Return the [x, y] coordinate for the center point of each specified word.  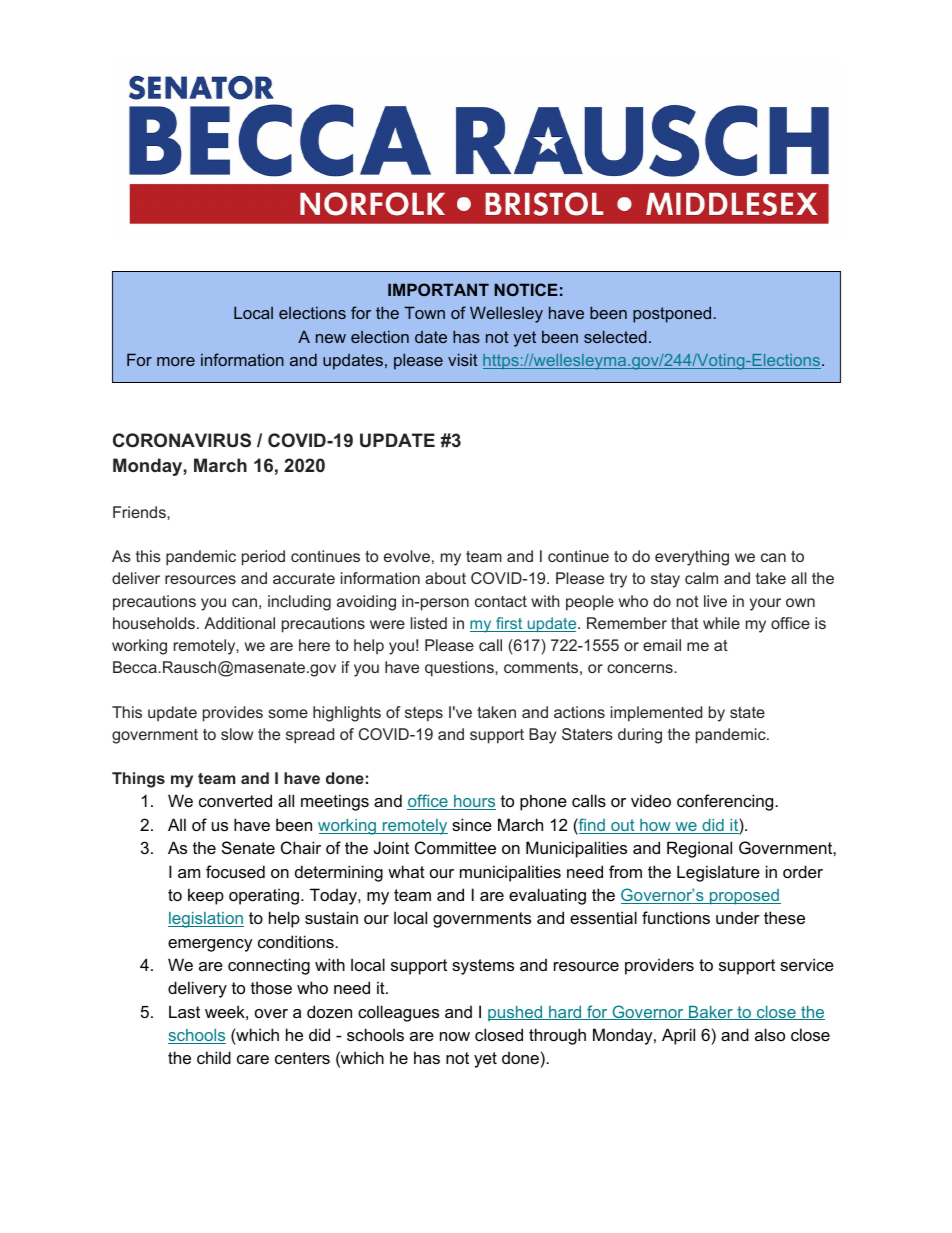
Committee [455, 847]
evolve [407, 556]
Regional [699, 849]
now [455, 1036]
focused [235, 871]
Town [424, 312]
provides [233, 714]
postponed [672, 314]
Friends [140, 512]
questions [460, 669]
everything [692, 558]
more [176, 361]
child [214, 1057]
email [662, 645]
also [770, 1034]
